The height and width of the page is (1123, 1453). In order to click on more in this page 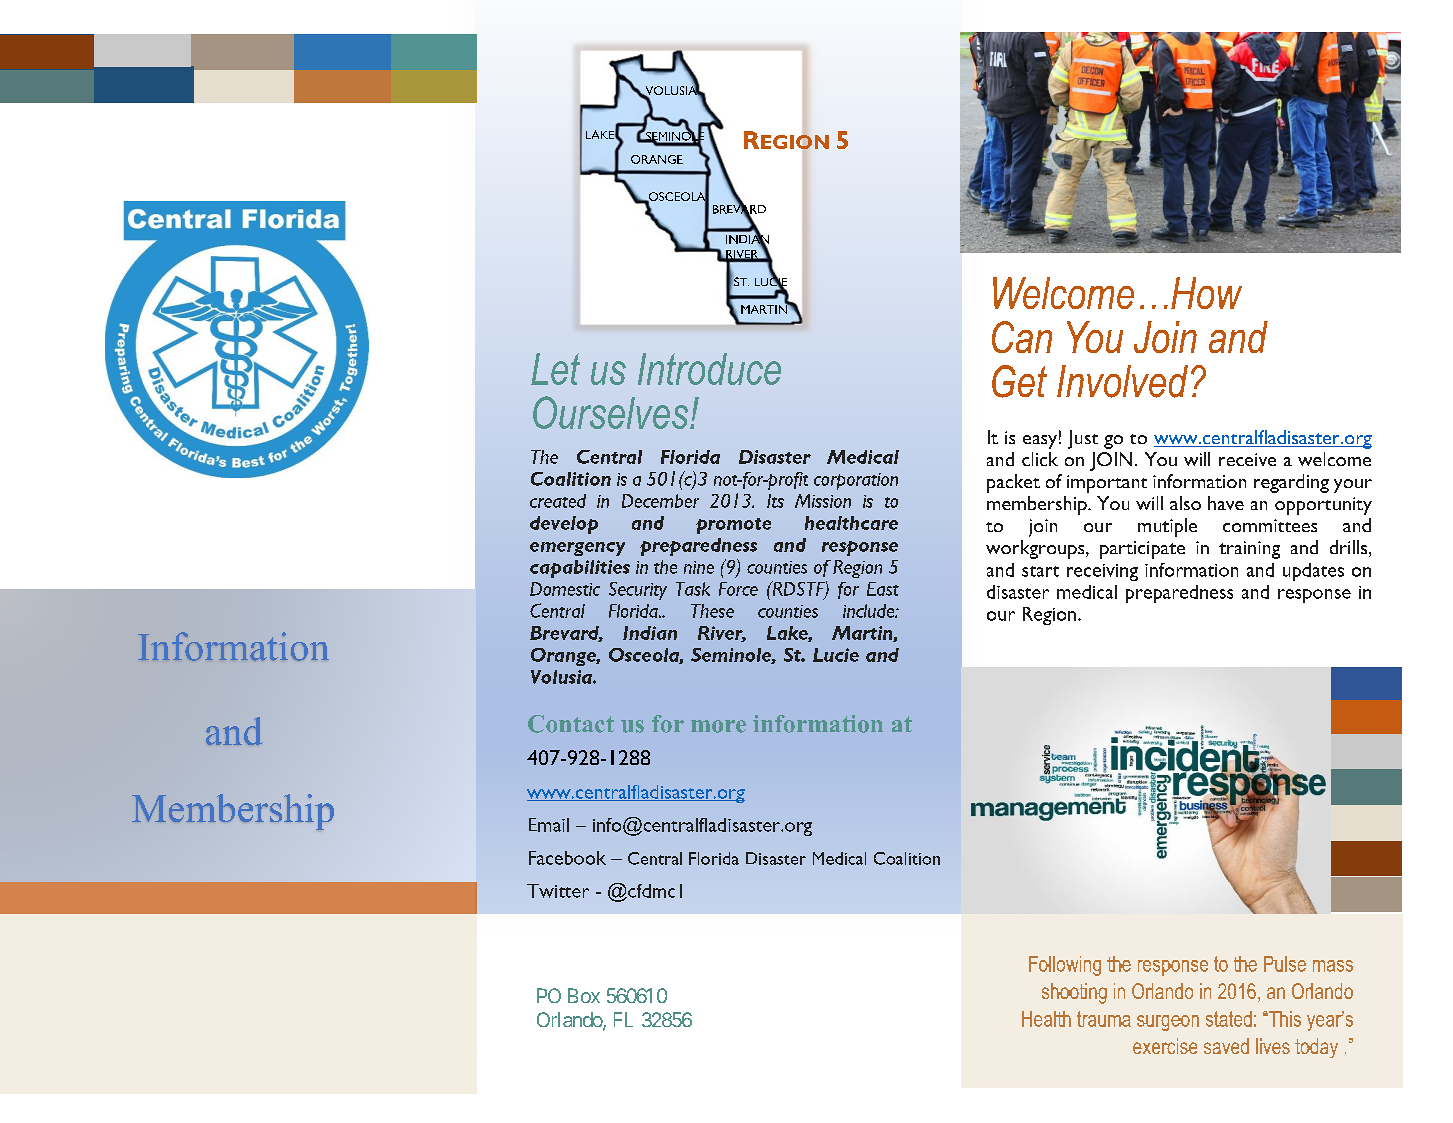, I will do `click(718, 726)`.
